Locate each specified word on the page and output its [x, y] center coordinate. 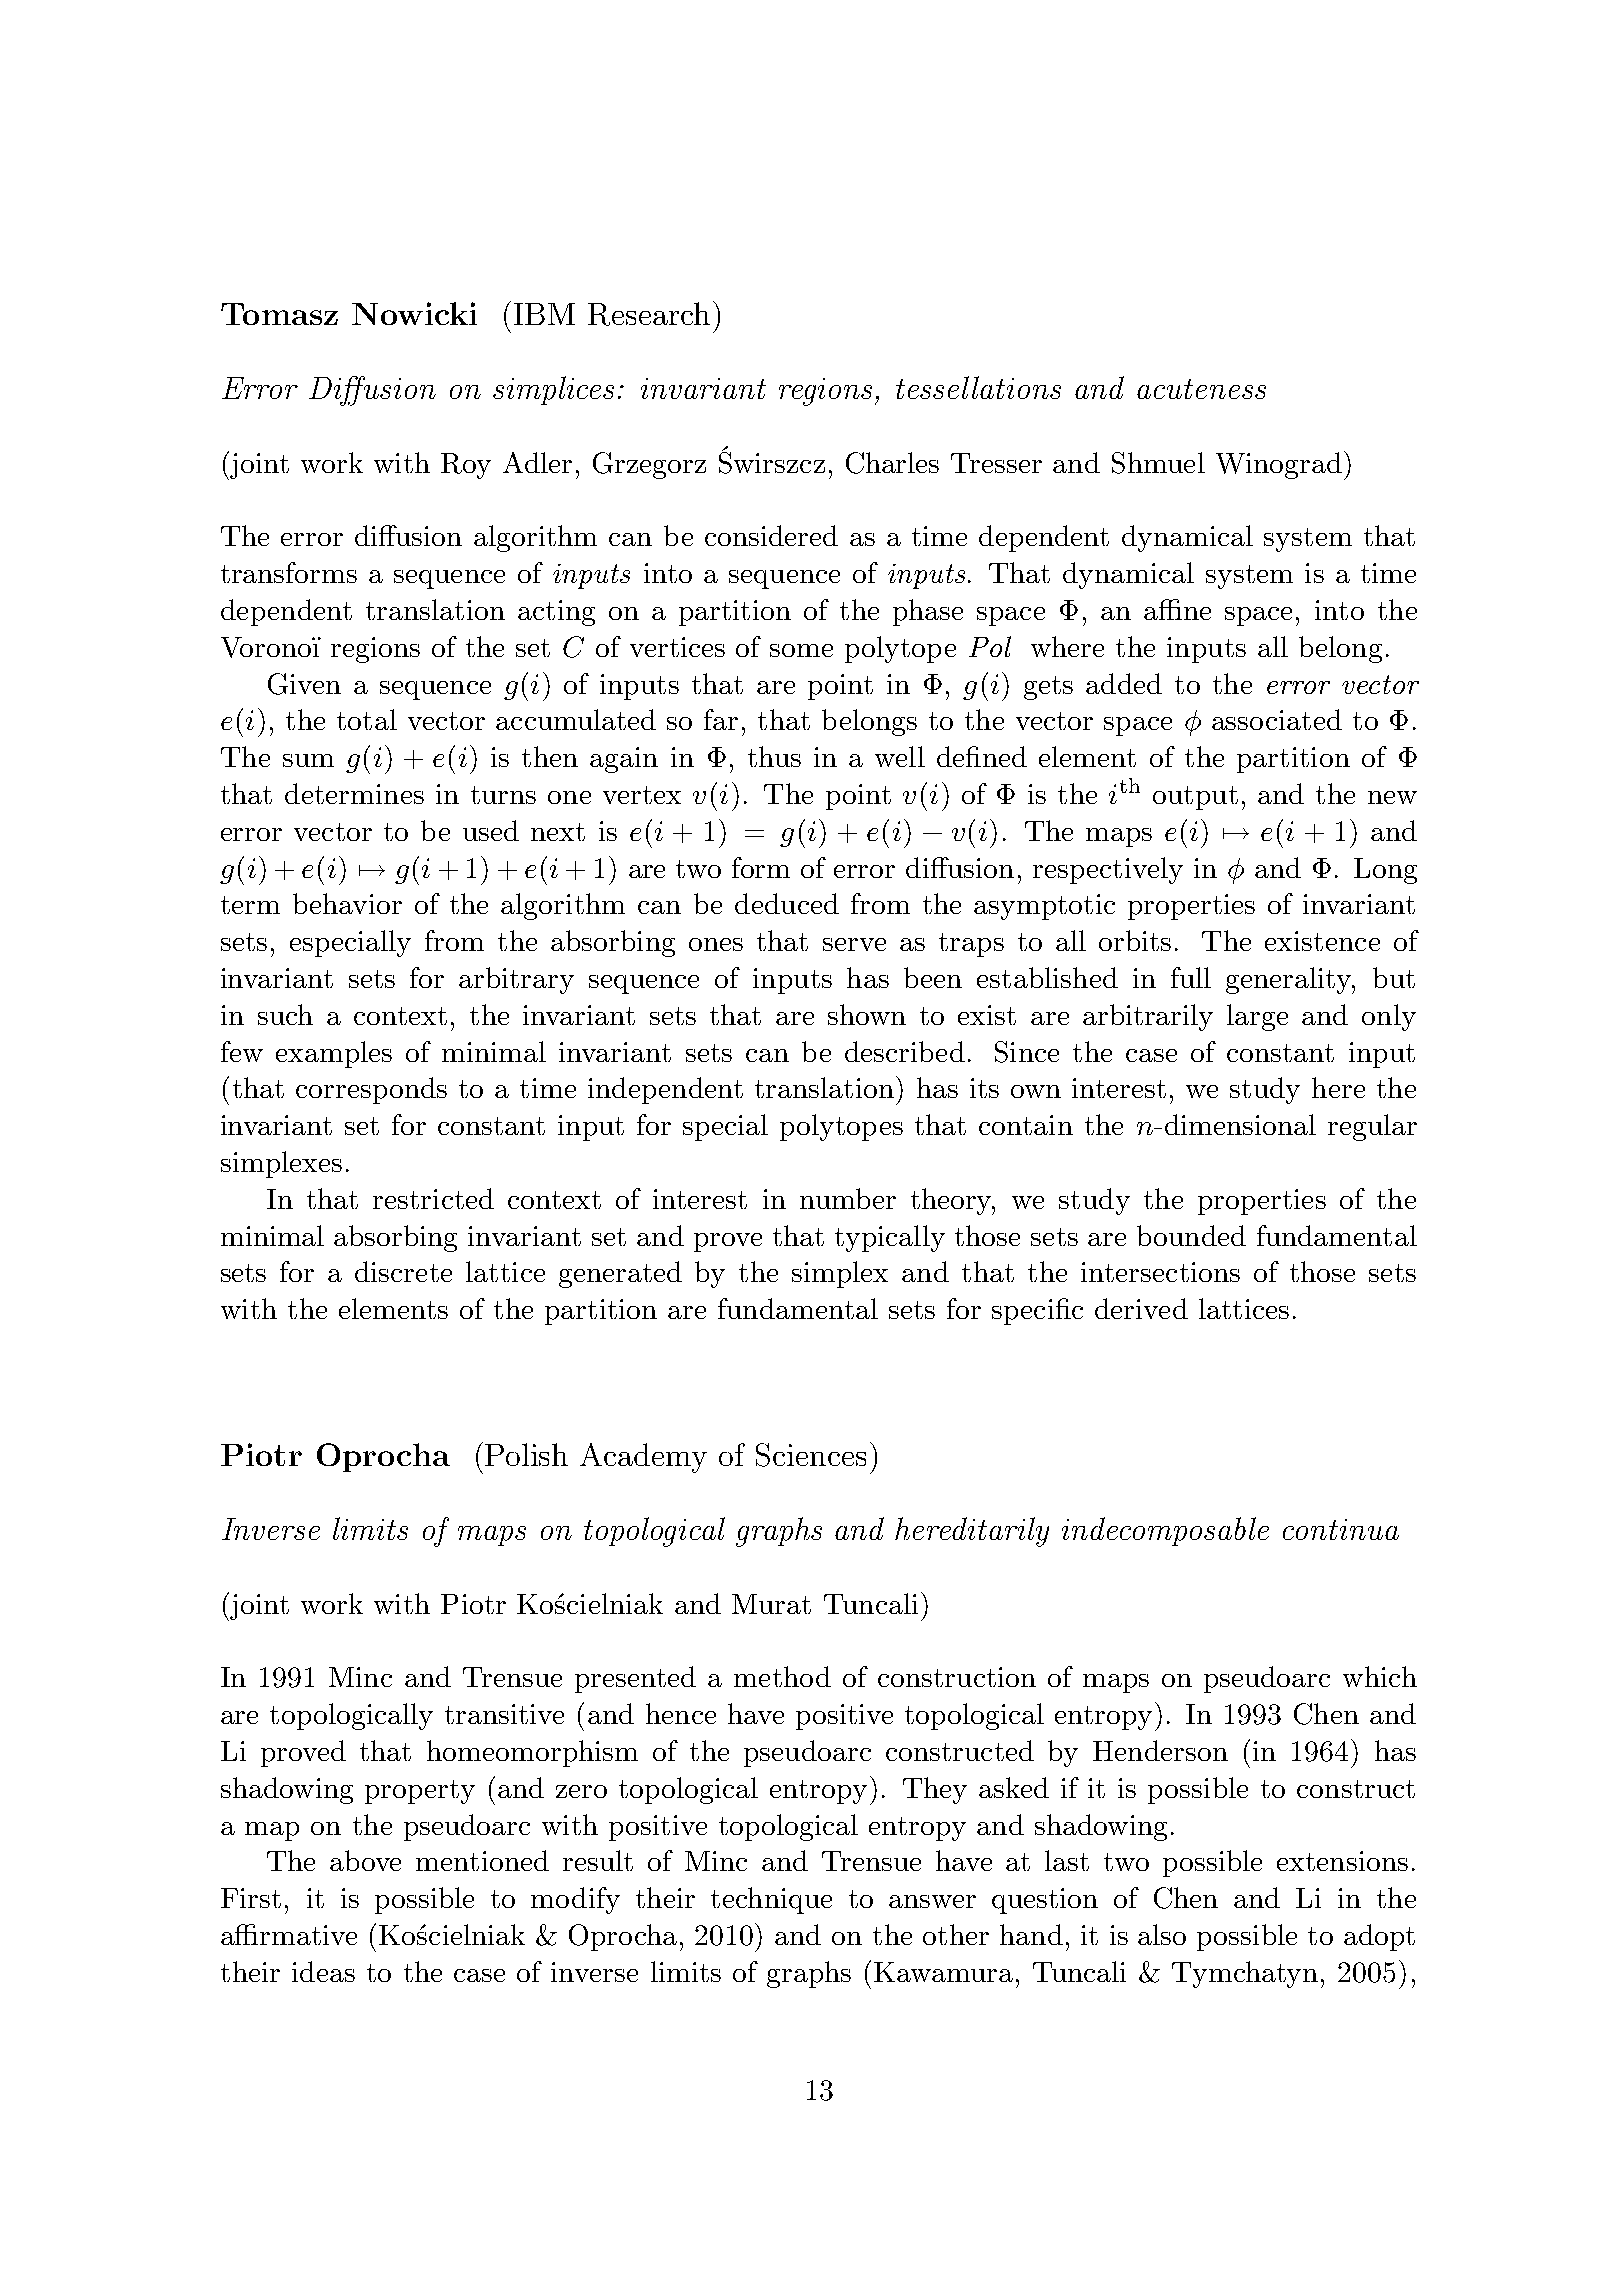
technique [771, 1900]
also [1162, 1934]
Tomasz [279, 314]
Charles [892, 463]
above [365, 1860]
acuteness [1201, 389]
